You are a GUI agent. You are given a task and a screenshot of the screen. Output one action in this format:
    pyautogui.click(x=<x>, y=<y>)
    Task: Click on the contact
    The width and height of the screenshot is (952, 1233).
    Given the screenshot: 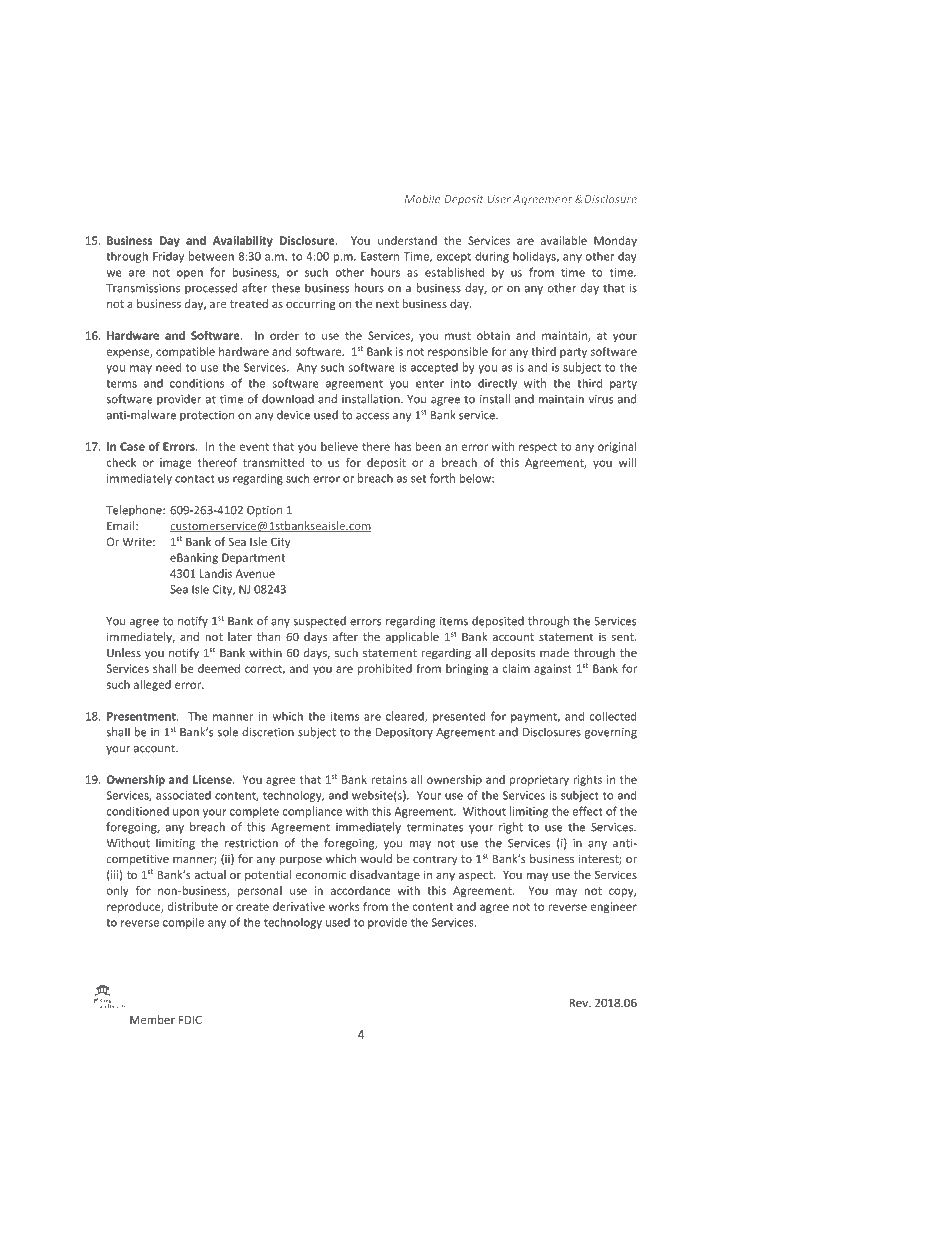 What is the action you would take?
    pyautogui.click(x=195, y=479)
